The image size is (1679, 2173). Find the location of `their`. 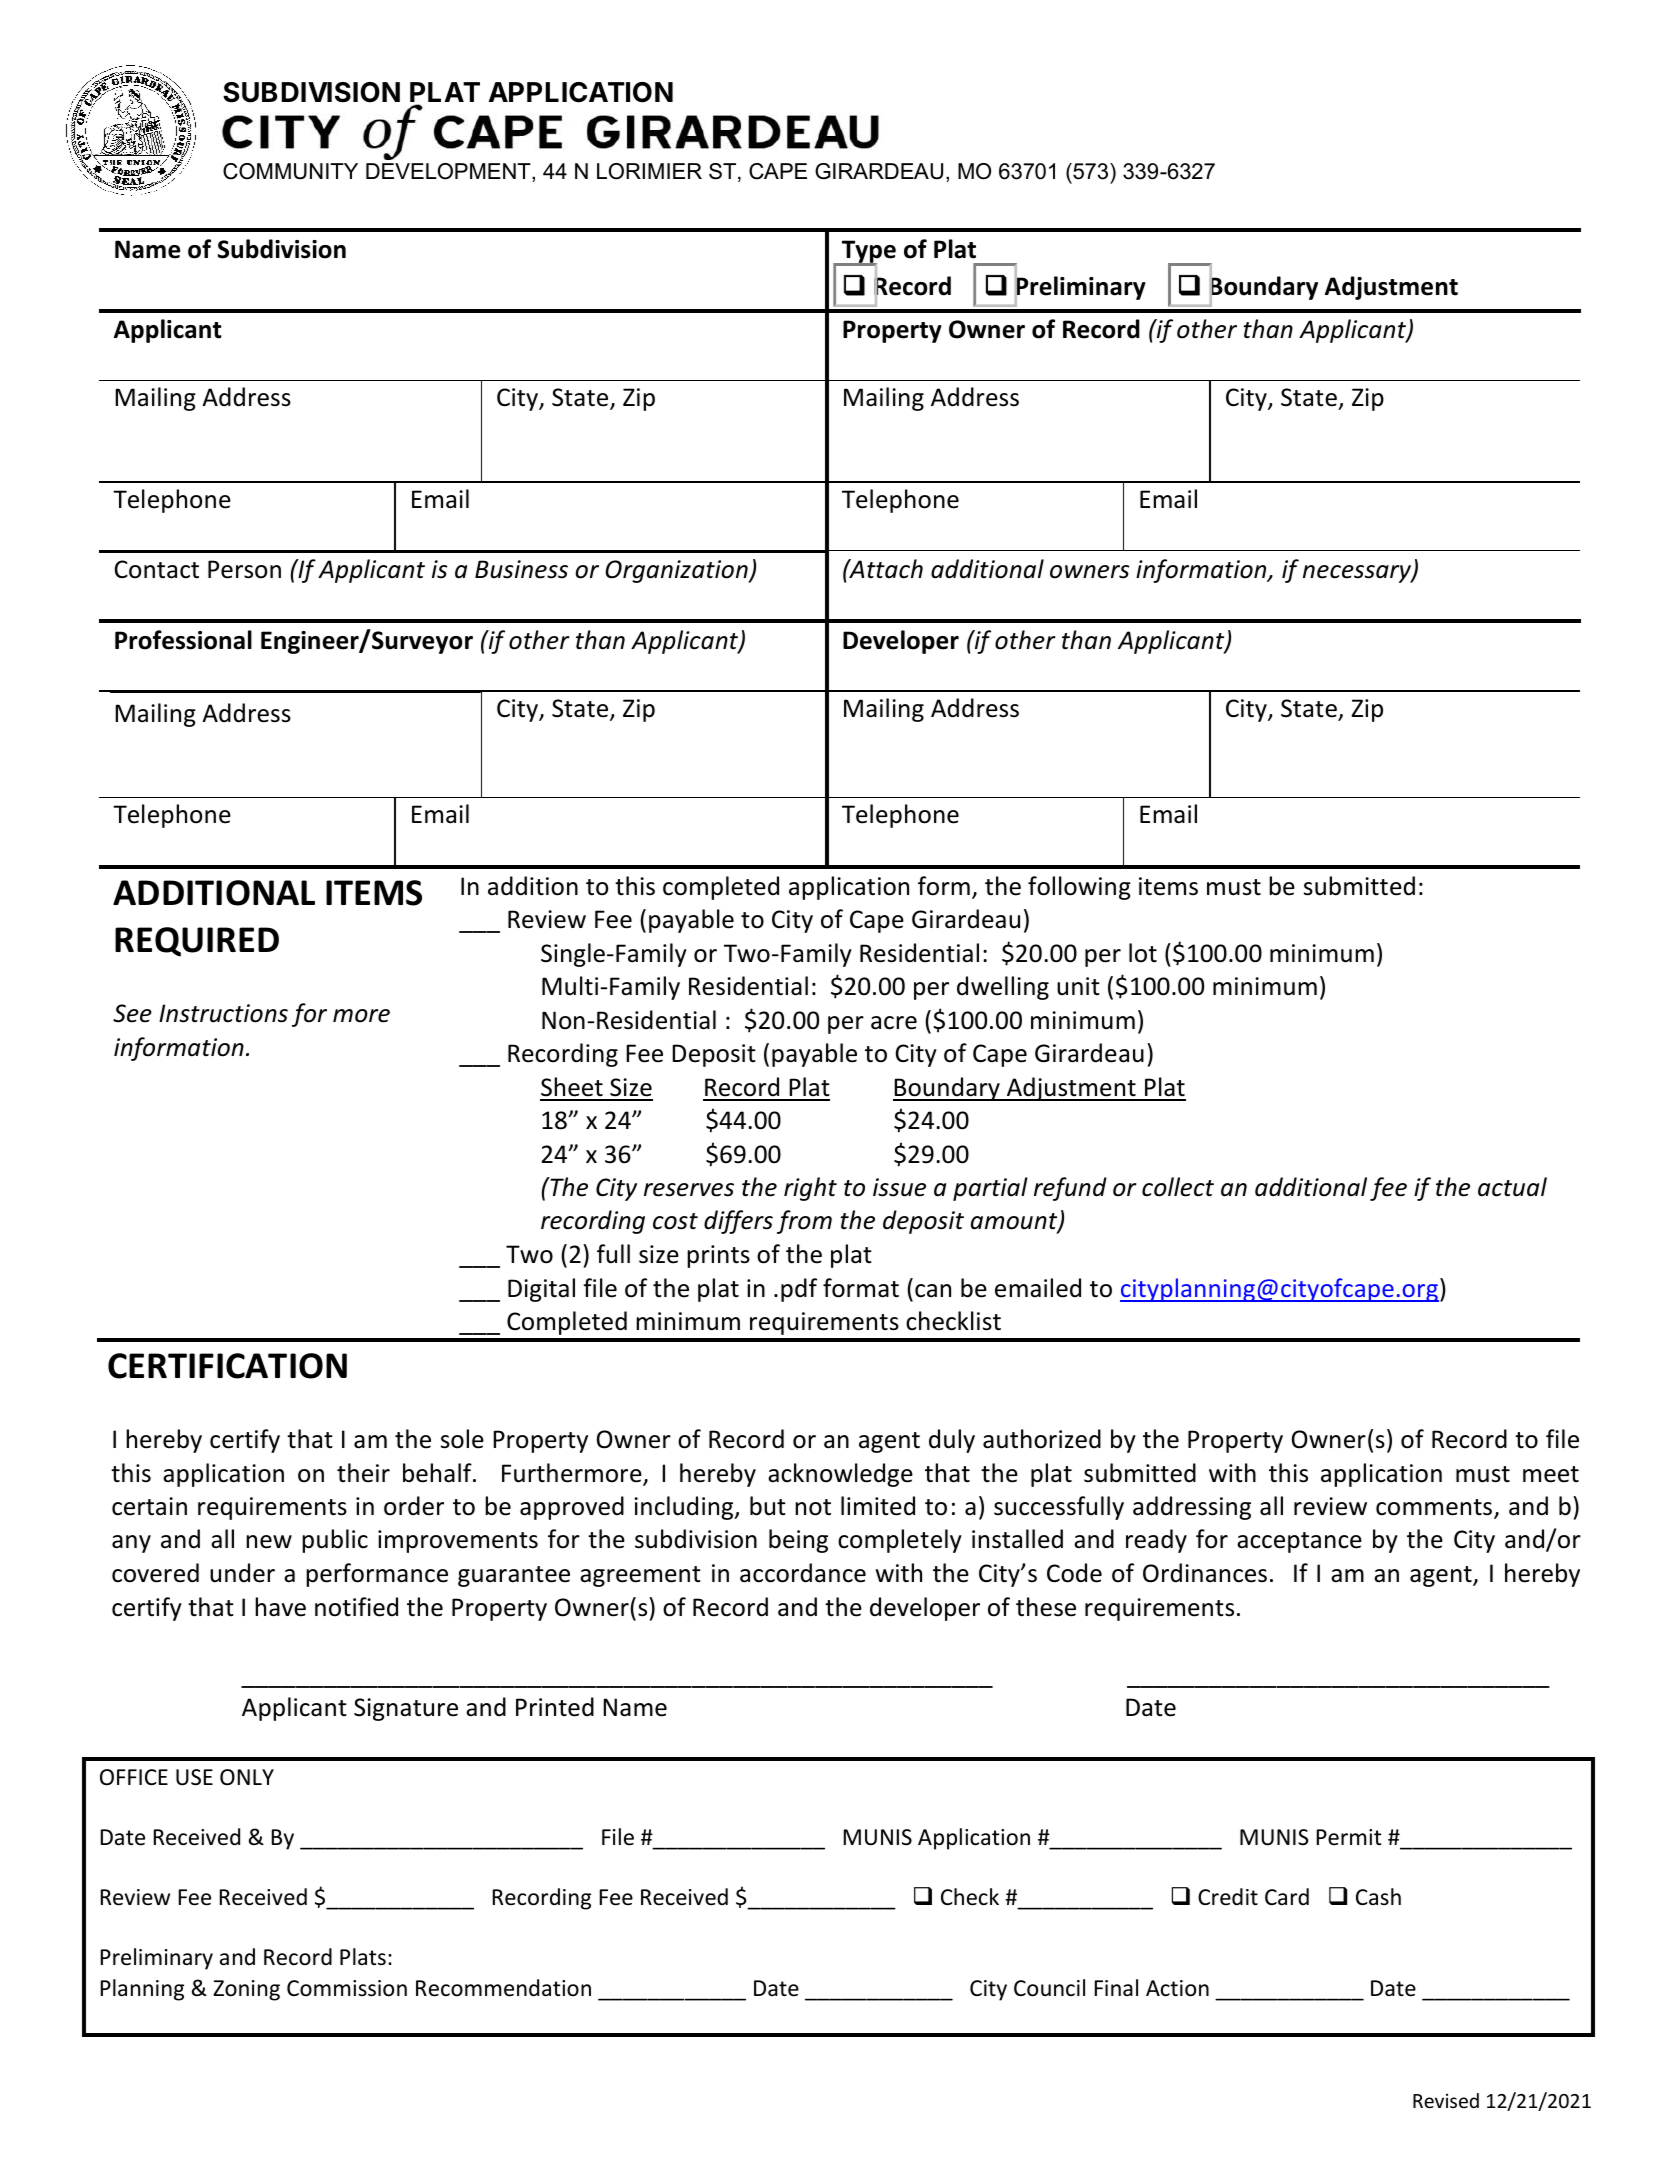

their is located at coordinates (363, 1473).
